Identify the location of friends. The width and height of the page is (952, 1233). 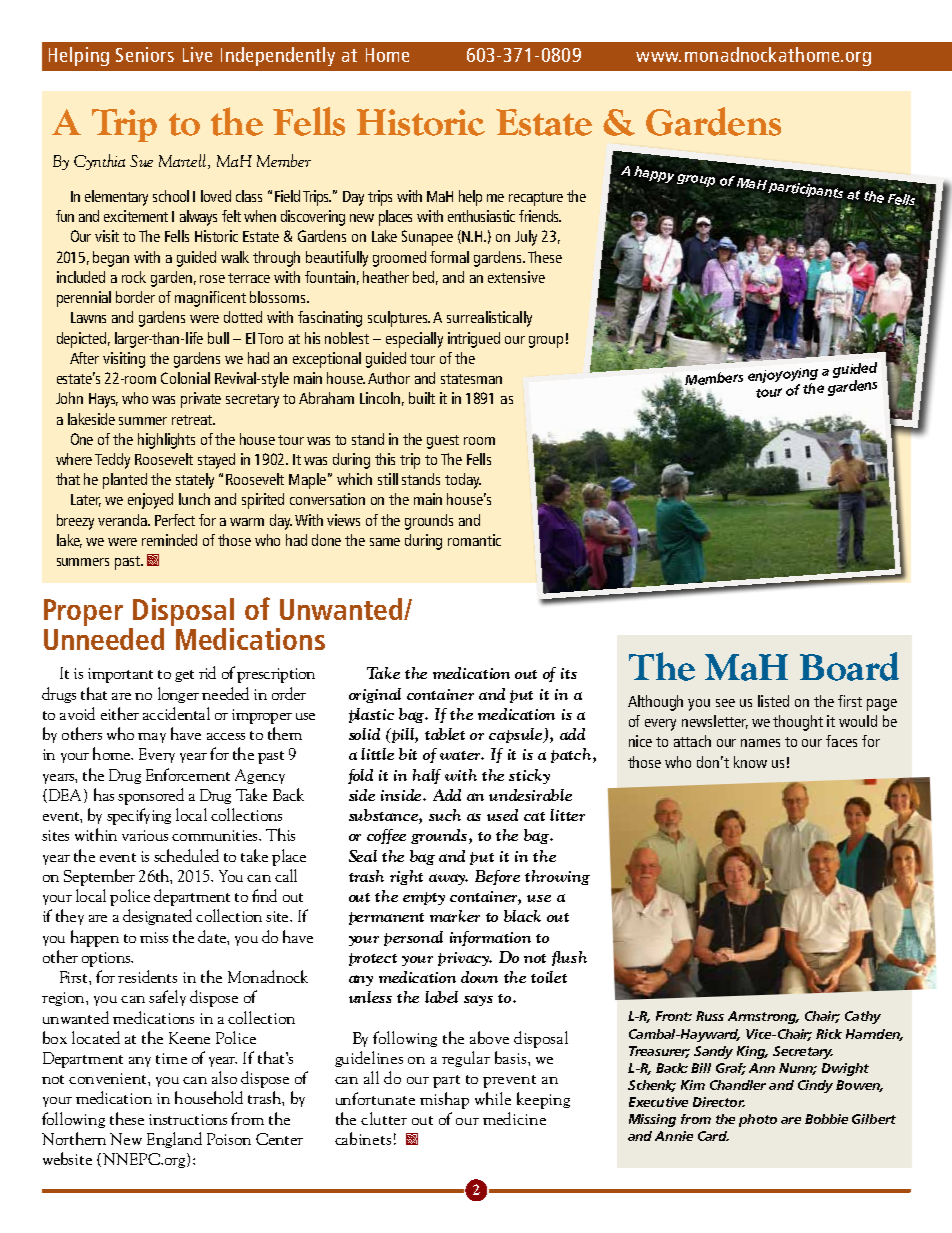
(540, 216).
